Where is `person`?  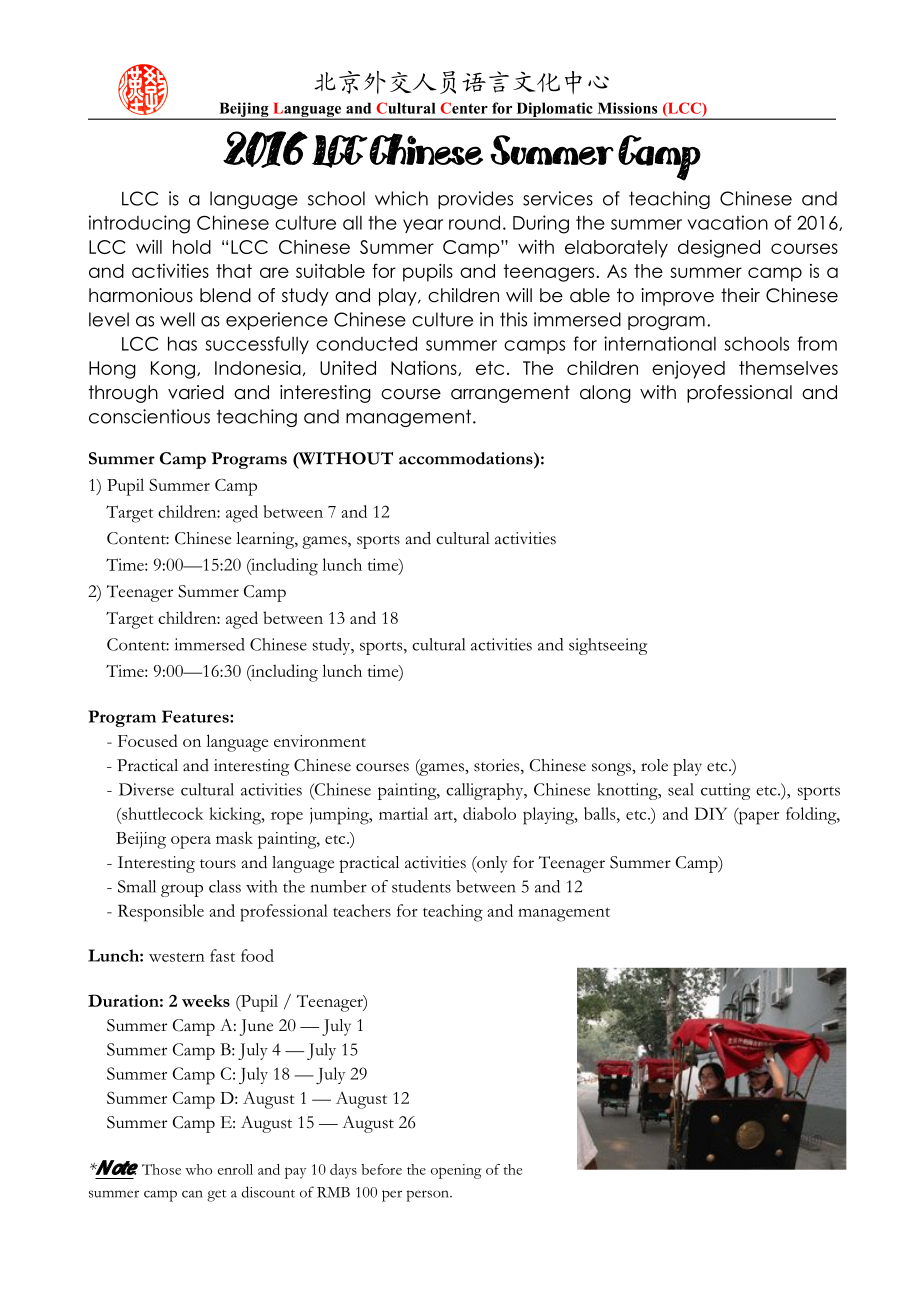
person is located at coordinates (428, 1196).
